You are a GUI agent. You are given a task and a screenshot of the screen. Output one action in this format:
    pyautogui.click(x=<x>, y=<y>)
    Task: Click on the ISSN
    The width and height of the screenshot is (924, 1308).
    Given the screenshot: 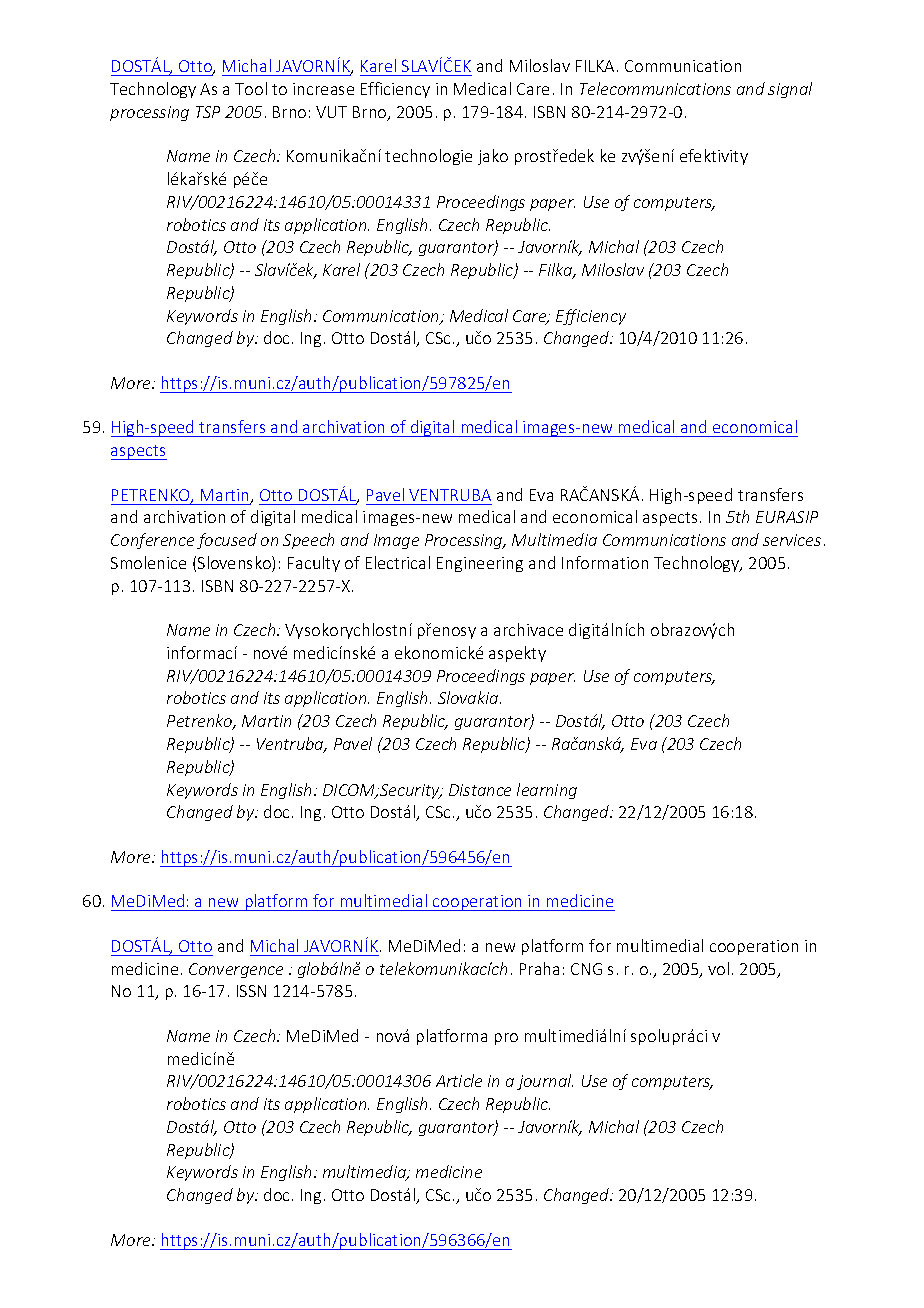 What is the action you would take?
    pyautogui.click(x=251, y=991)
